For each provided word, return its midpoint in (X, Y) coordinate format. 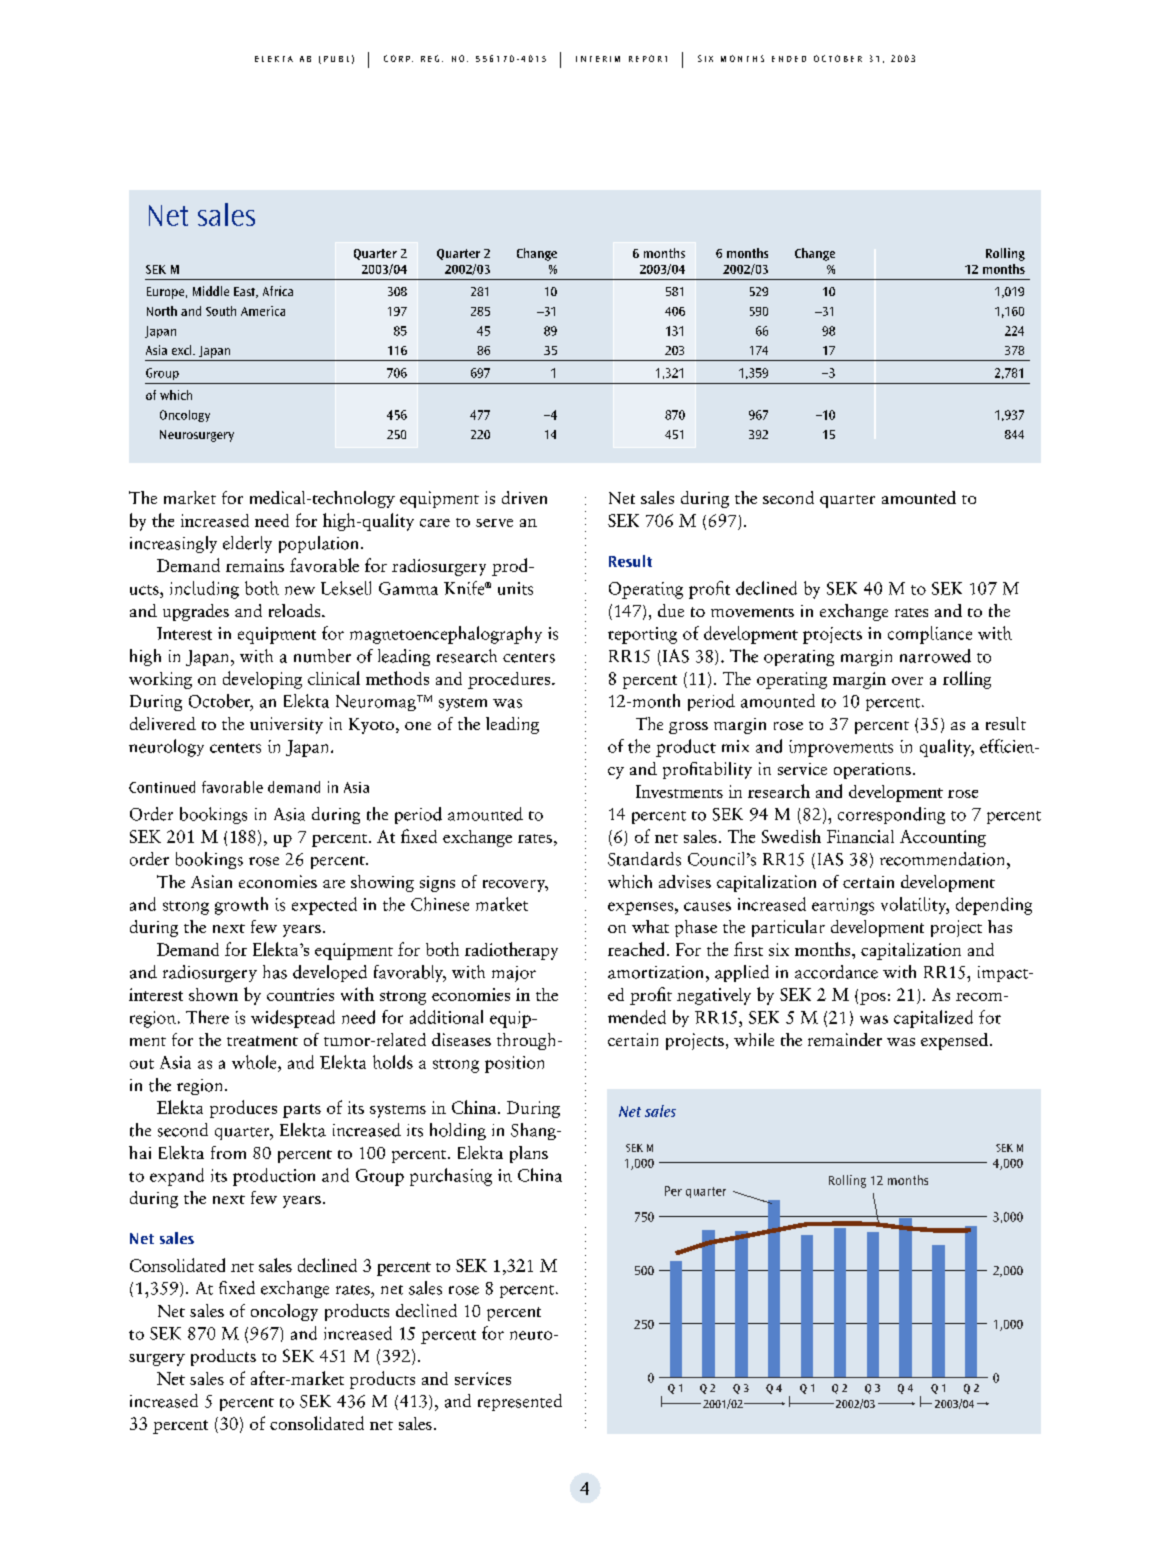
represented (520, 1402)
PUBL (336, 59)
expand (177, 1177)
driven (524, 497)
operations (872, 771)
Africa (278, 291)
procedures (510, 680)
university (286, 725)
